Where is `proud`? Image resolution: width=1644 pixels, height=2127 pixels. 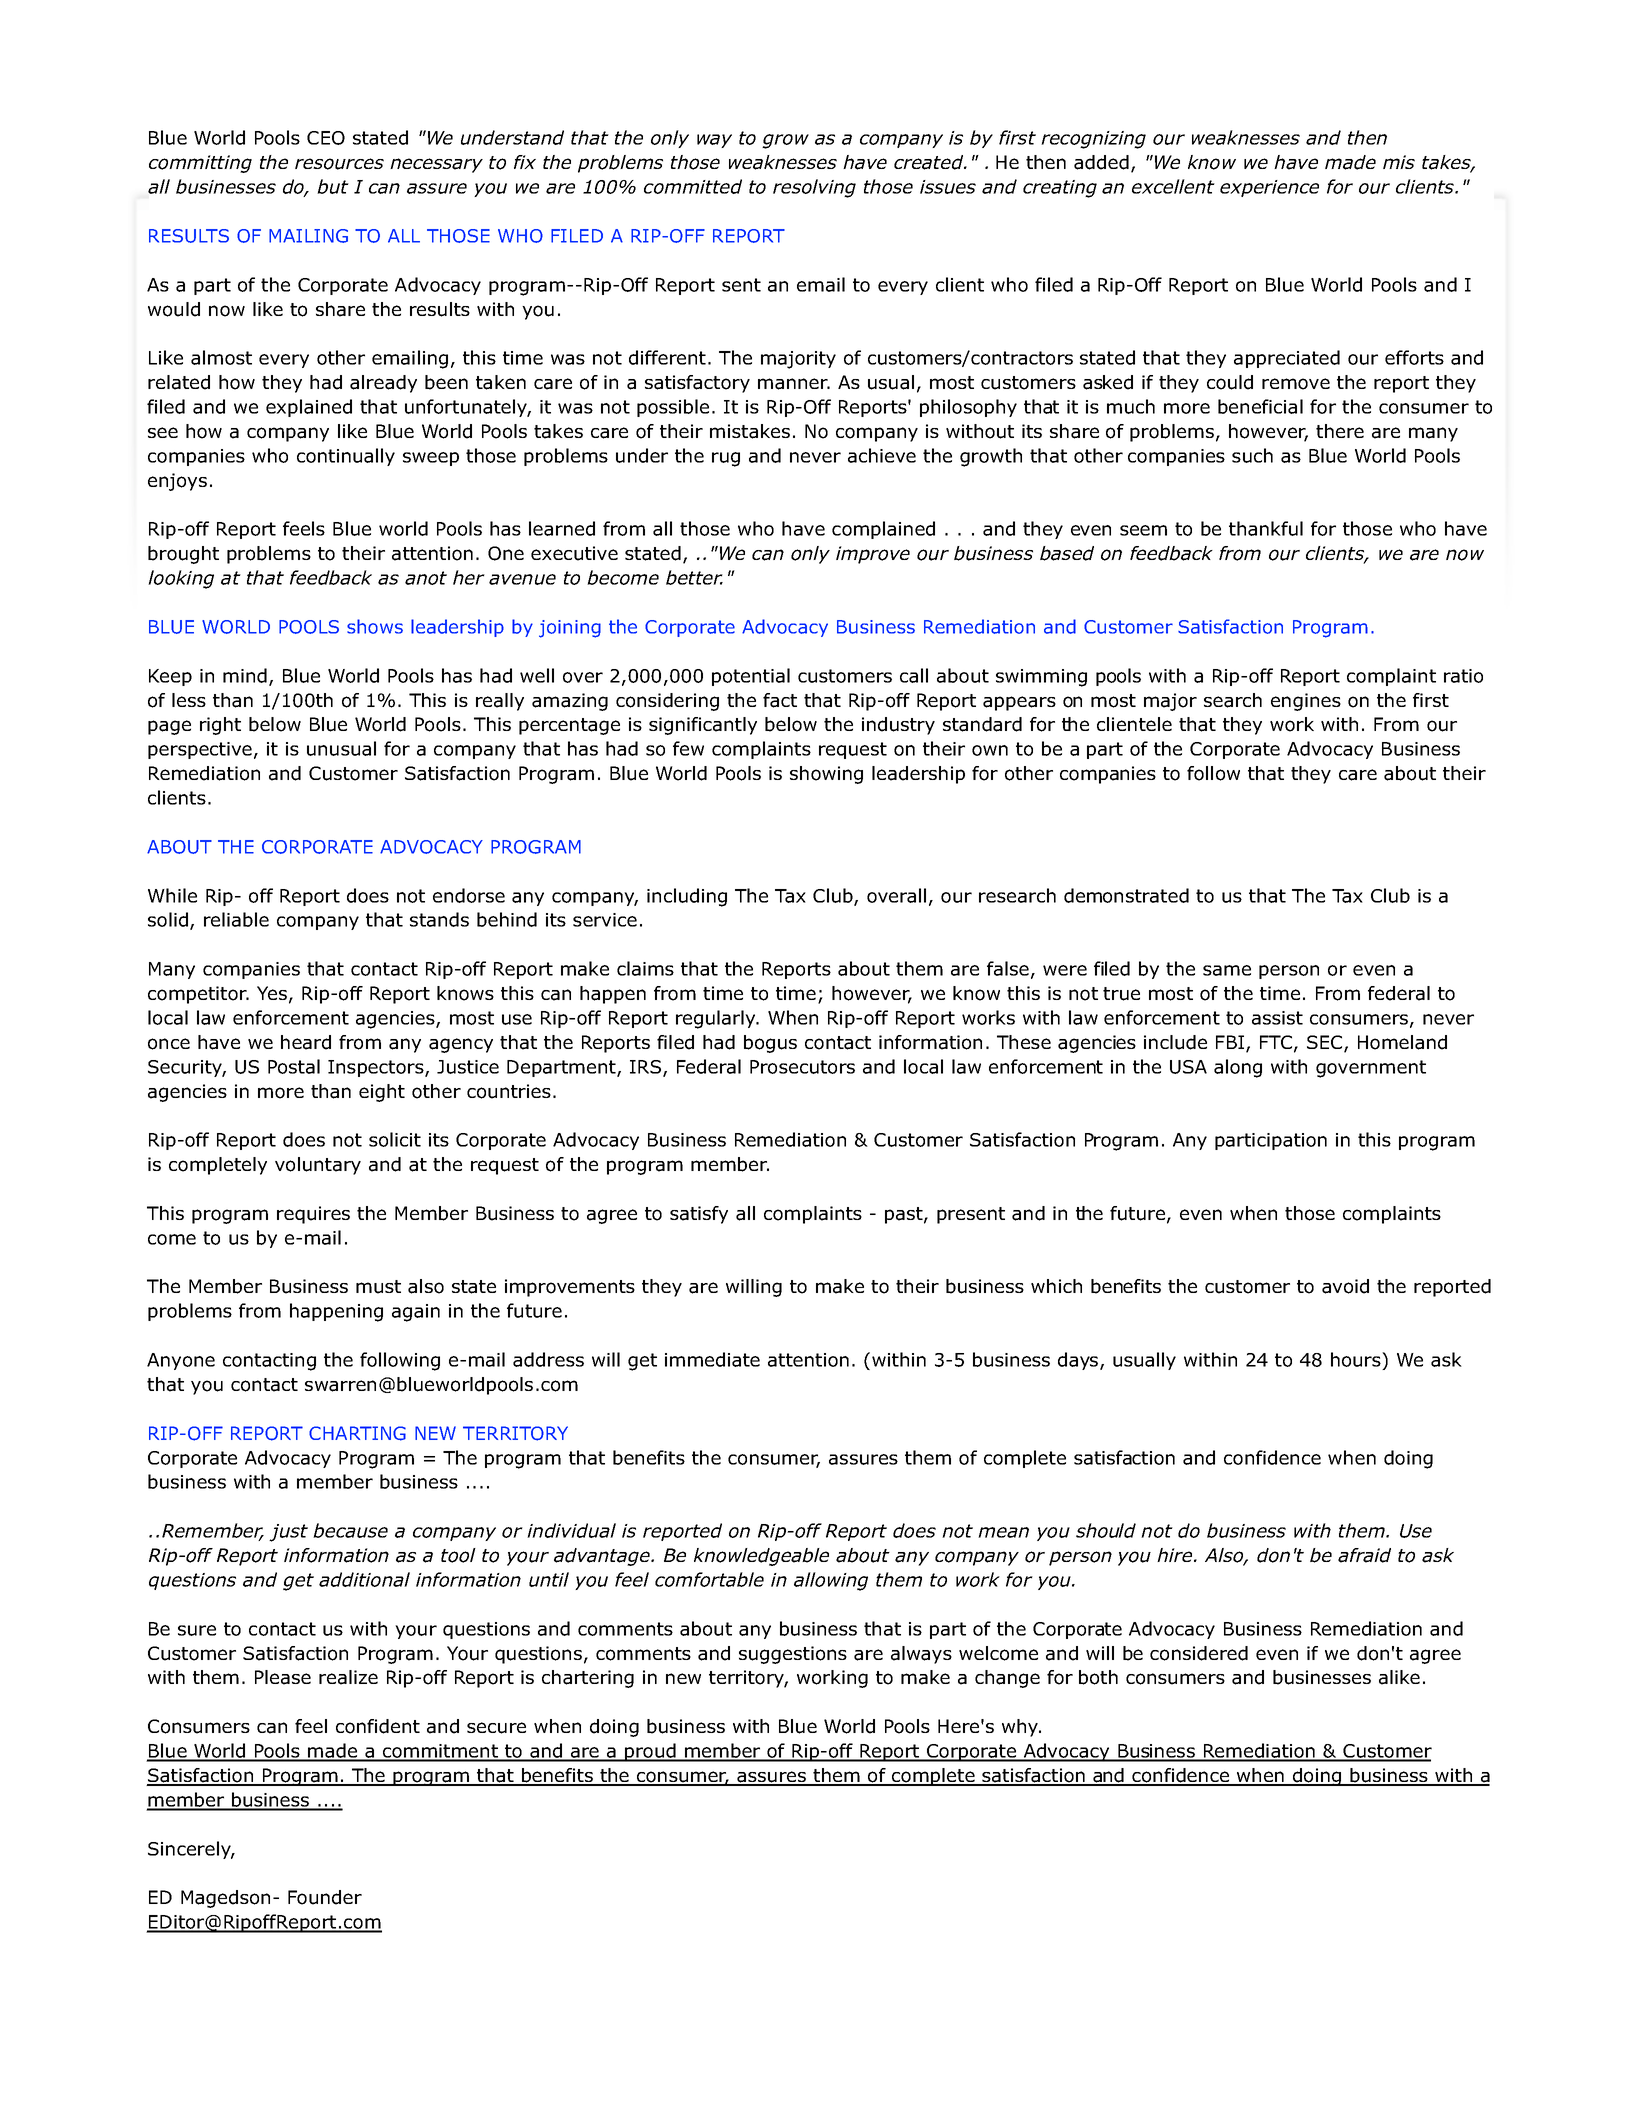 proud is located at coordinates (650, 1752).
